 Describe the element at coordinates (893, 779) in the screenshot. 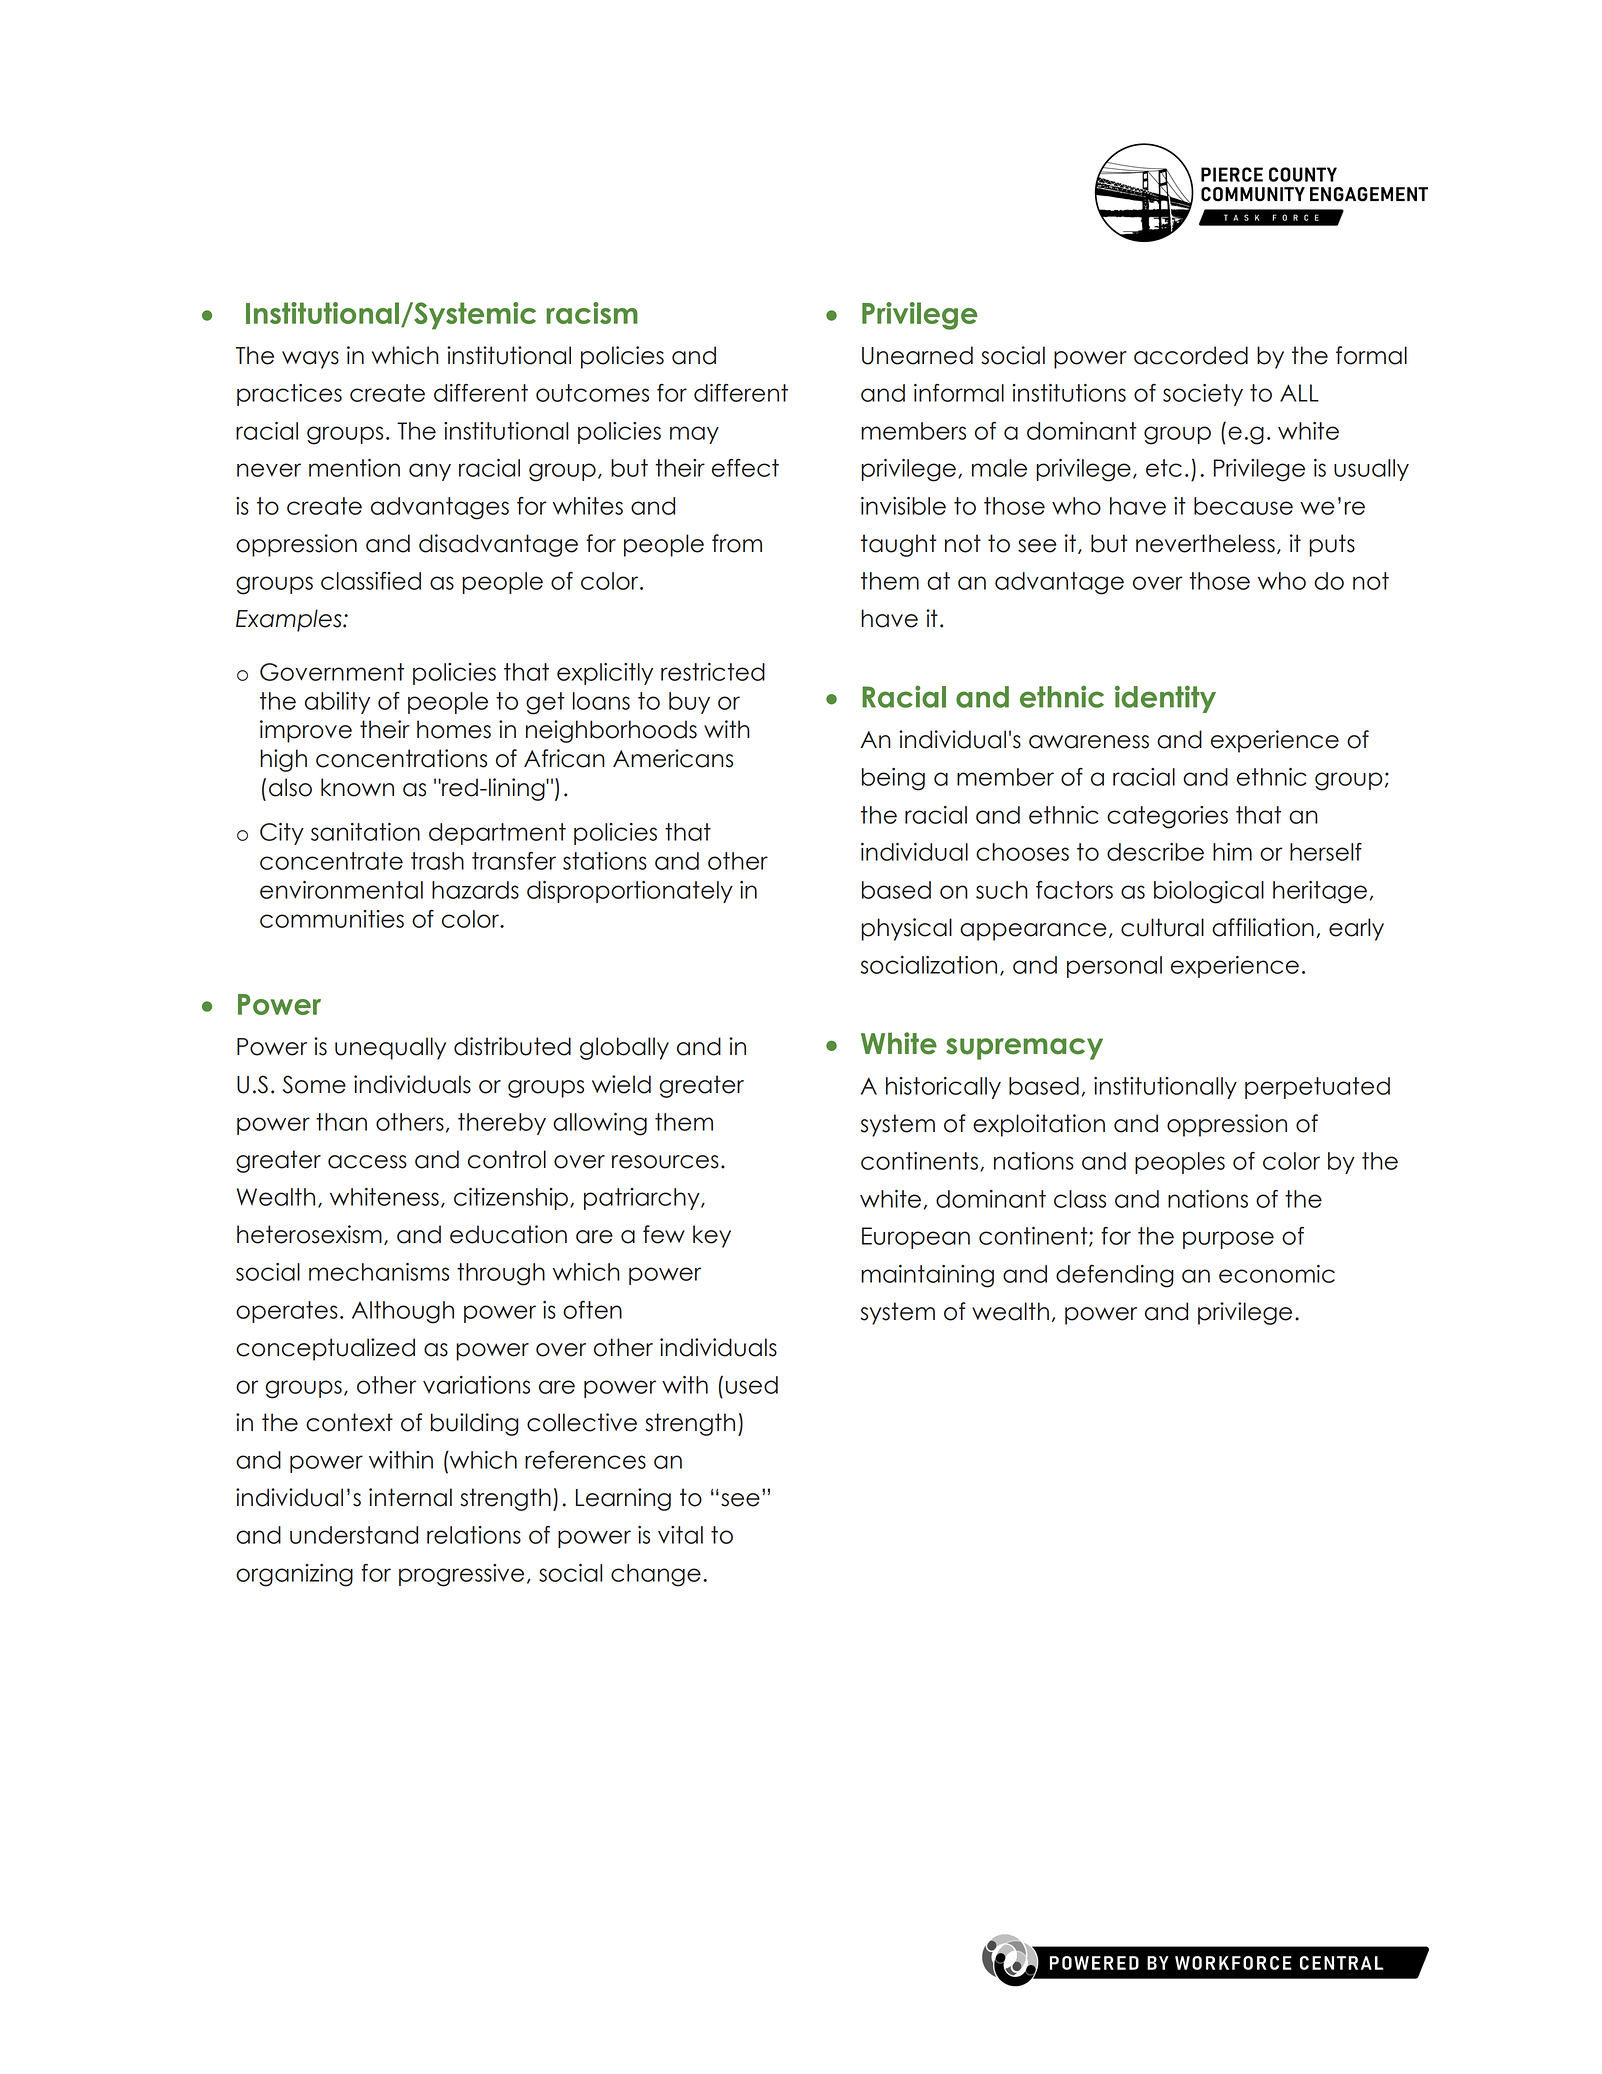

I see `being` at that location.
